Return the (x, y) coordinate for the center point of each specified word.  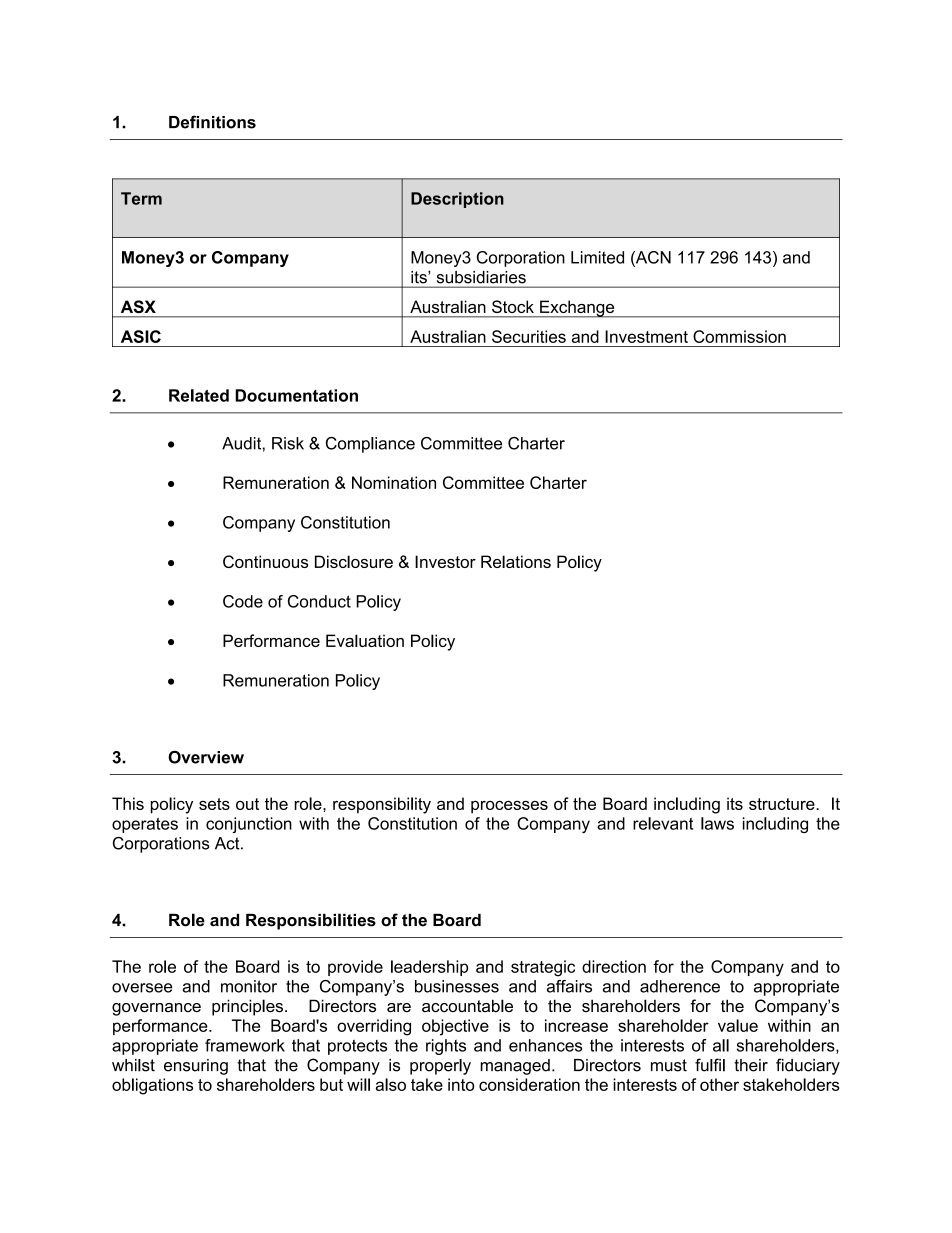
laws (717, 823)
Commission (739, 336)
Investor (445, 561)
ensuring (196, 1067)
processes (509, 807)
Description (457, 200)
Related (199, 395)
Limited (597, 257)
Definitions (212, 122)
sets (214, 804)
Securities (529, 336)
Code (243, 601)
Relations (516, 561)
